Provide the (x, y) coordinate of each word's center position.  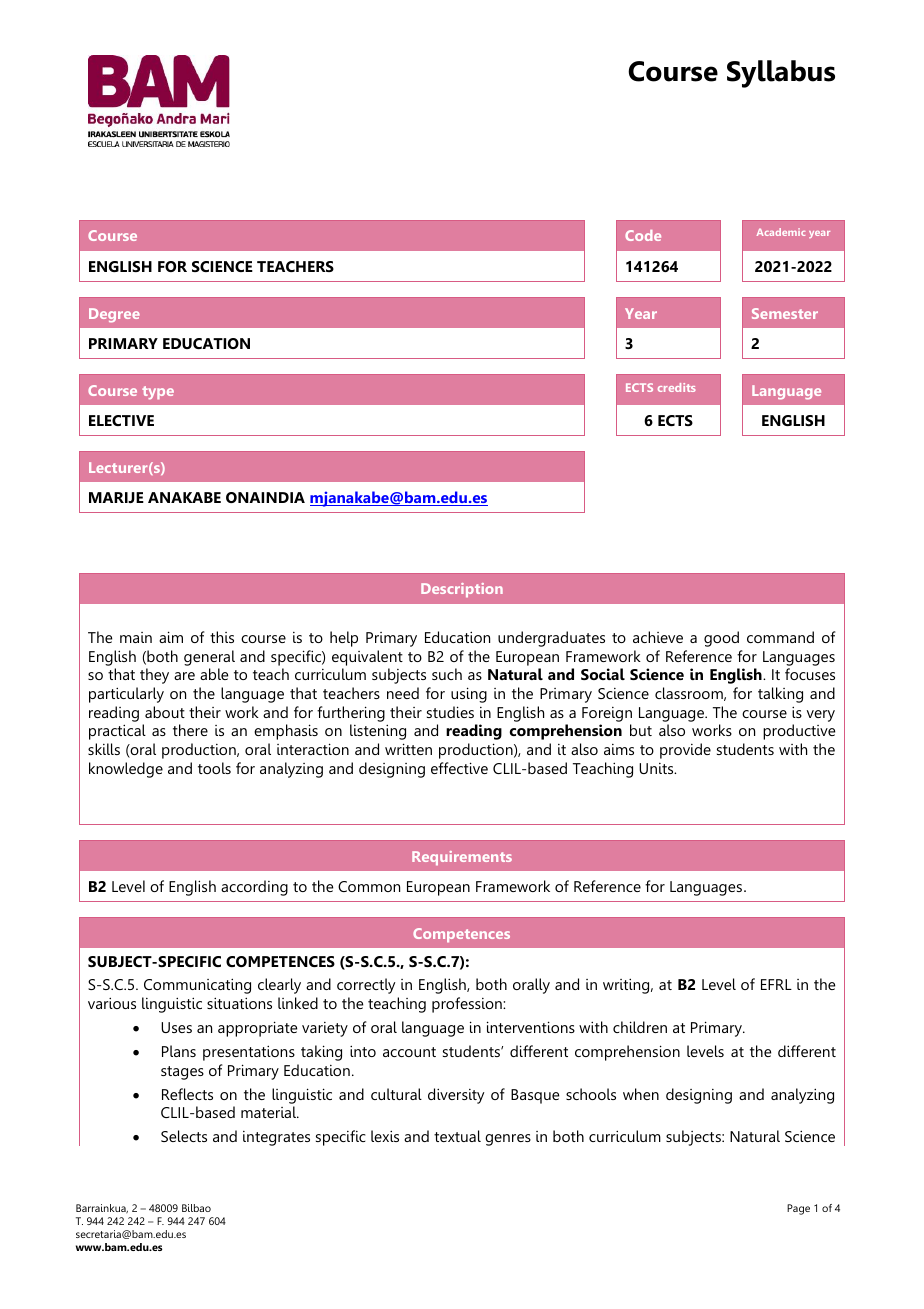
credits (677, 387)
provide (685, 751)
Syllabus (781, 74)
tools (214, 768)
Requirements (462, 858)
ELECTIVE (121, 420)
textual (457, 1136)
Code (643, 235)
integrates (276, 1138)
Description (462, 590)
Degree (114, 315)
